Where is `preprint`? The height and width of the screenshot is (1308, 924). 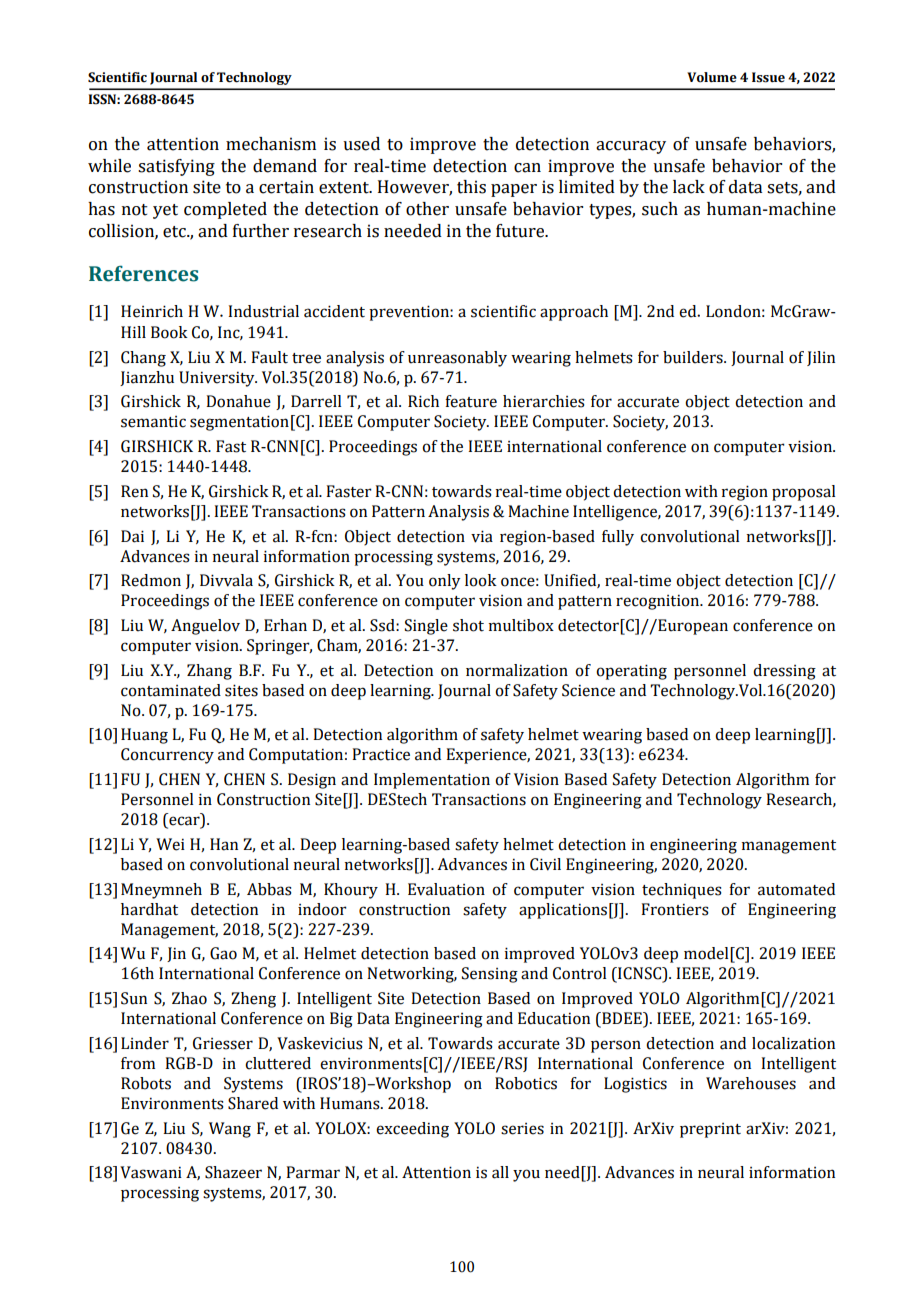
preprint is located at coordinates (710, 1130).
